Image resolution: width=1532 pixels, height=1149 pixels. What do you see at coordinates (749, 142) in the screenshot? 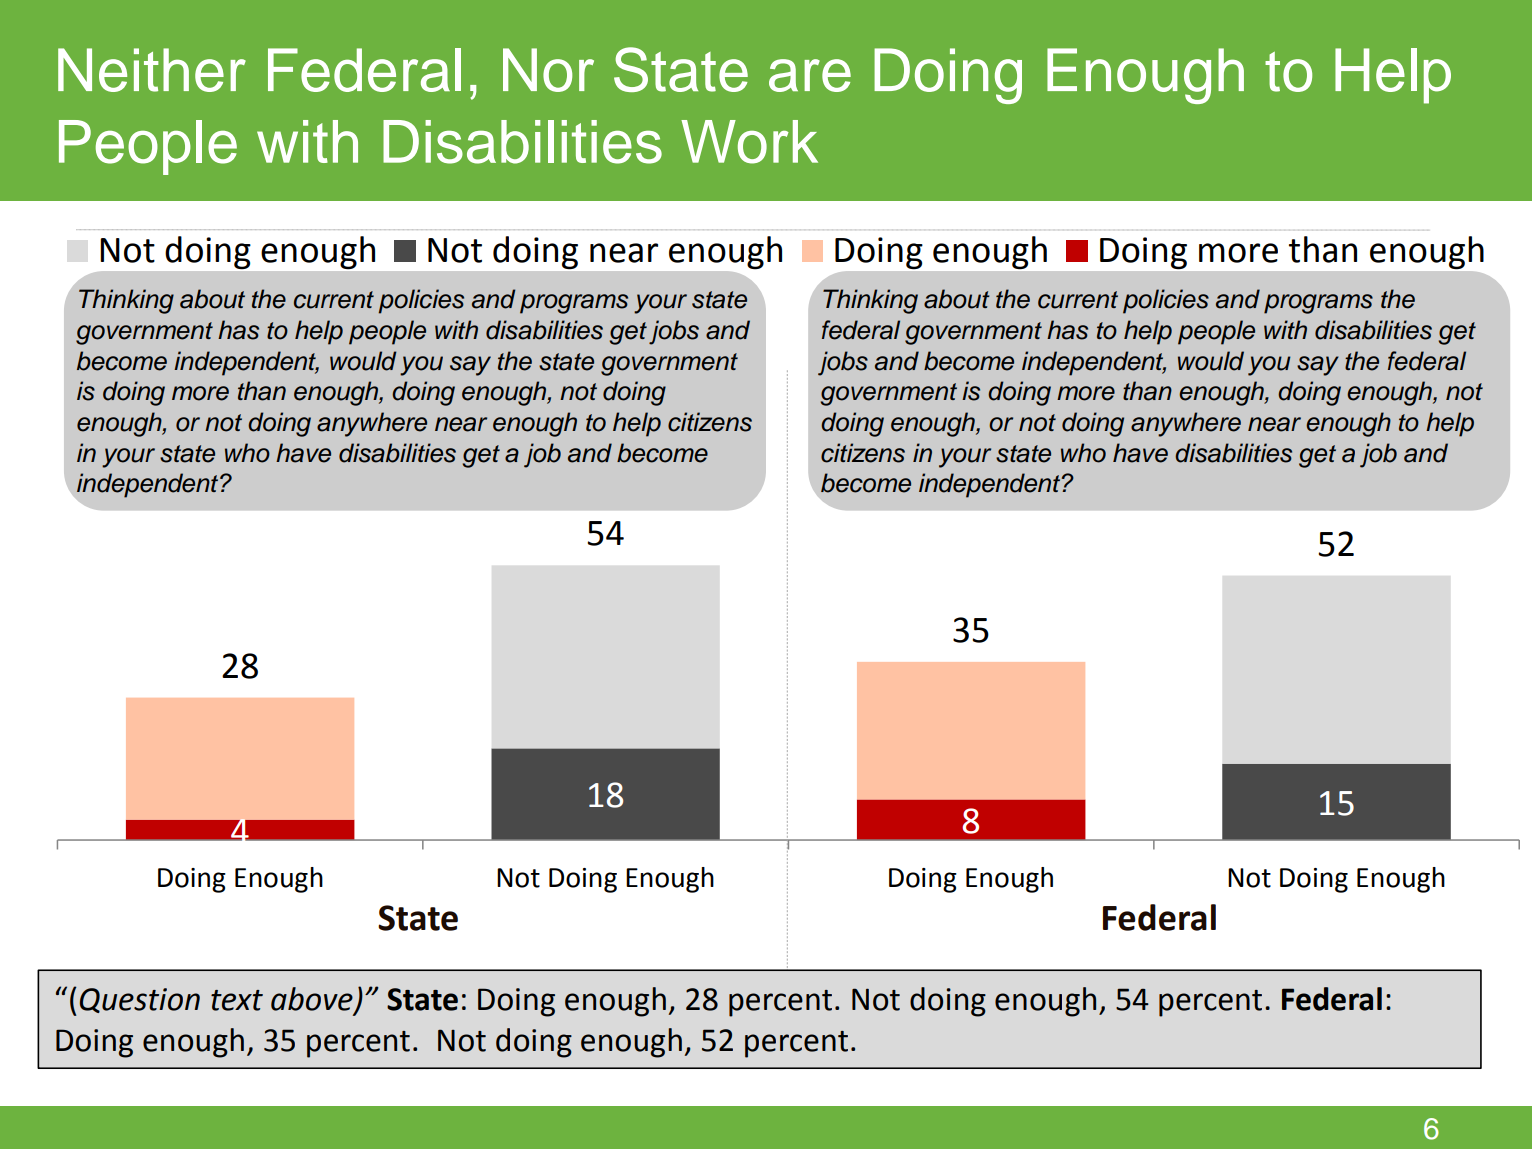
I see `Work` at bounding box center [749, 142].
